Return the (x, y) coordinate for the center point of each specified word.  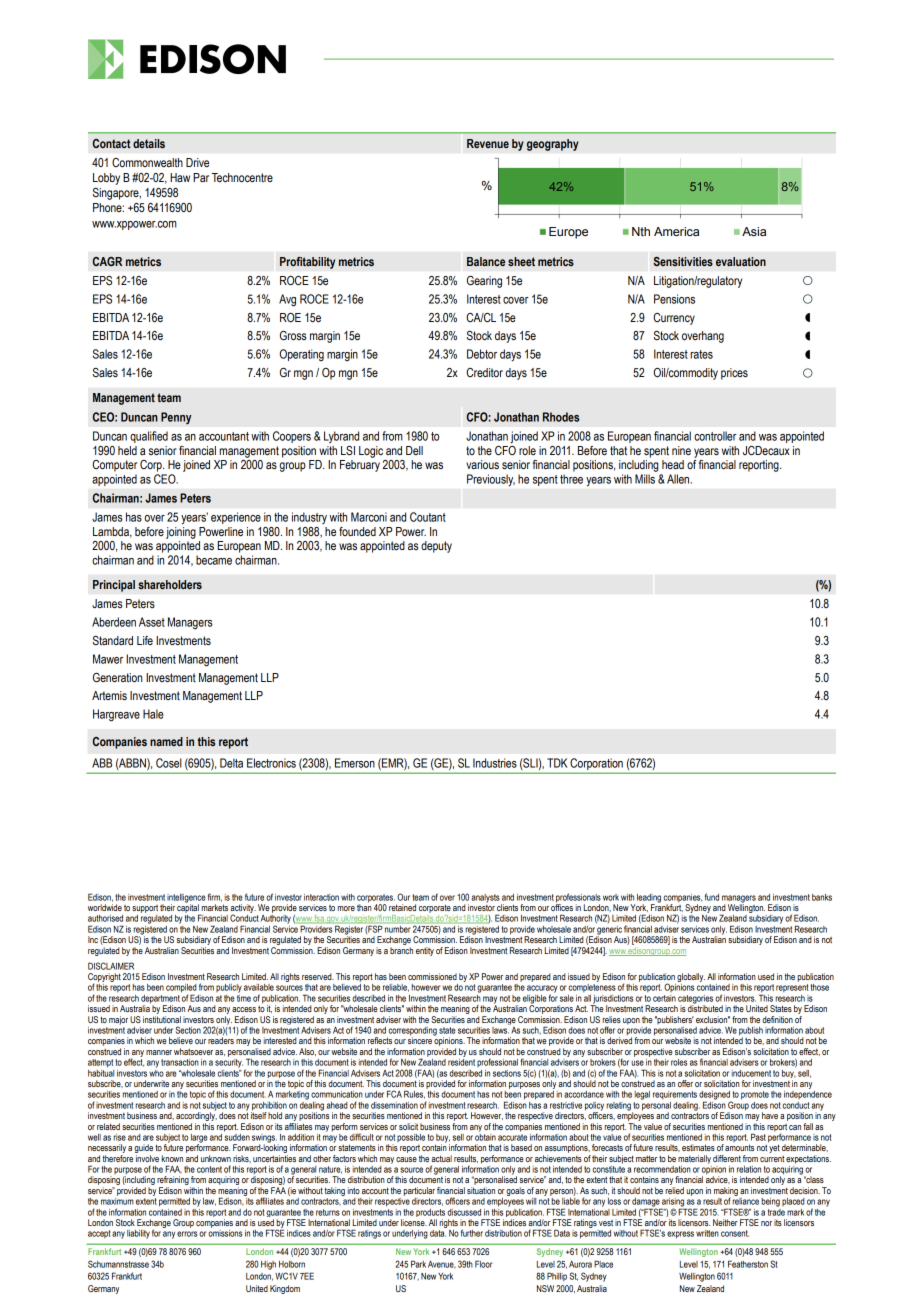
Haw (180, 177)
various (482, 464)
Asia (754, 232)
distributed (705, 1007)
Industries (495, 763)
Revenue (488, 143)
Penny (176, 418)
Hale (153, 714)
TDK (557, 763)
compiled (181, 989)
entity (425, 951)
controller (715, 436)
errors (187, 1234)
